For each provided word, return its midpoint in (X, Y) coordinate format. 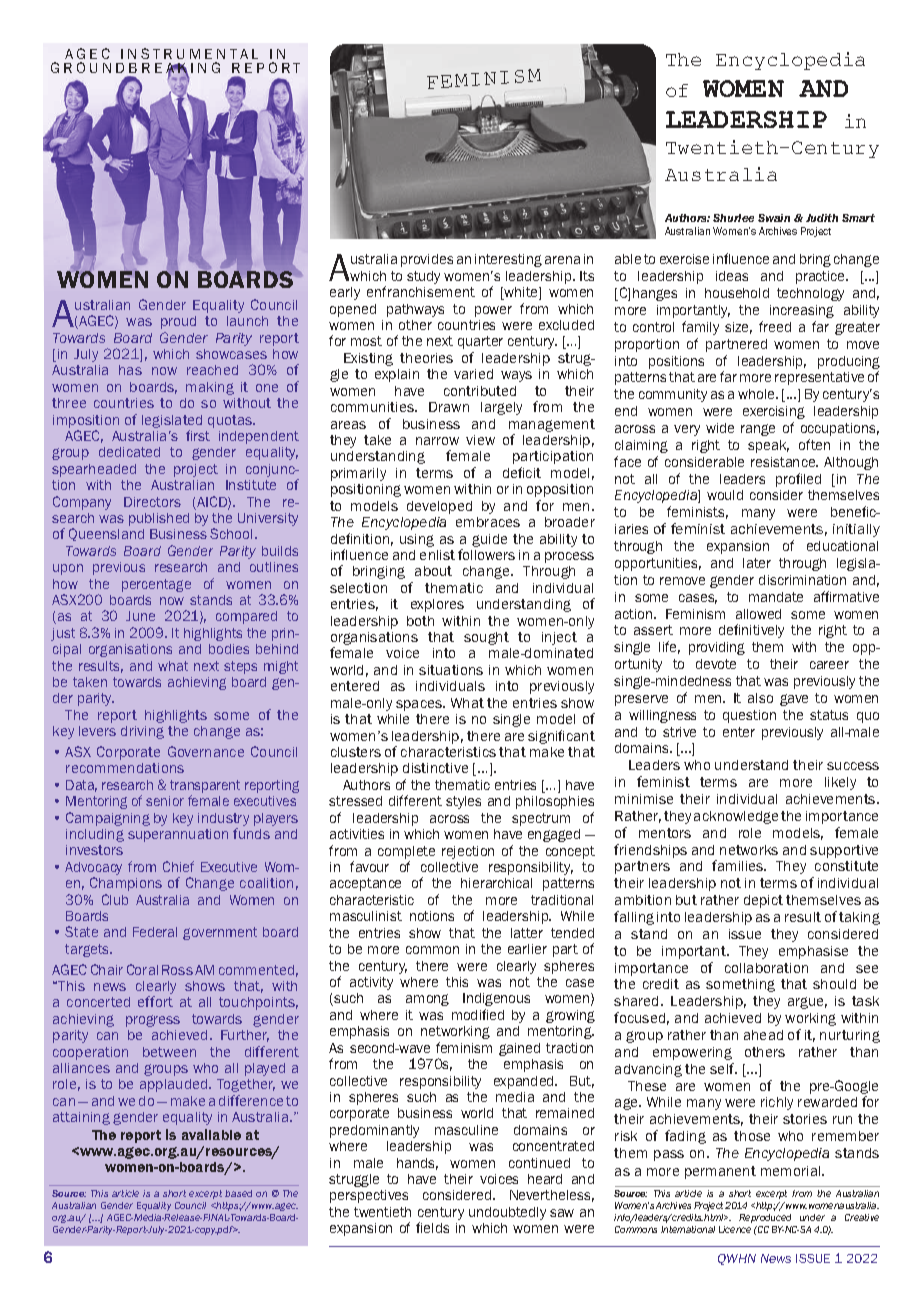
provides (427, 260)
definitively (751, 631)
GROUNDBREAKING (135, 69)
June (140, 616)
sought (486, 638)
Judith (822, 218)
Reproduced (765, 1218)
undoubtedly (507, 1213)
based (238, 1193)
